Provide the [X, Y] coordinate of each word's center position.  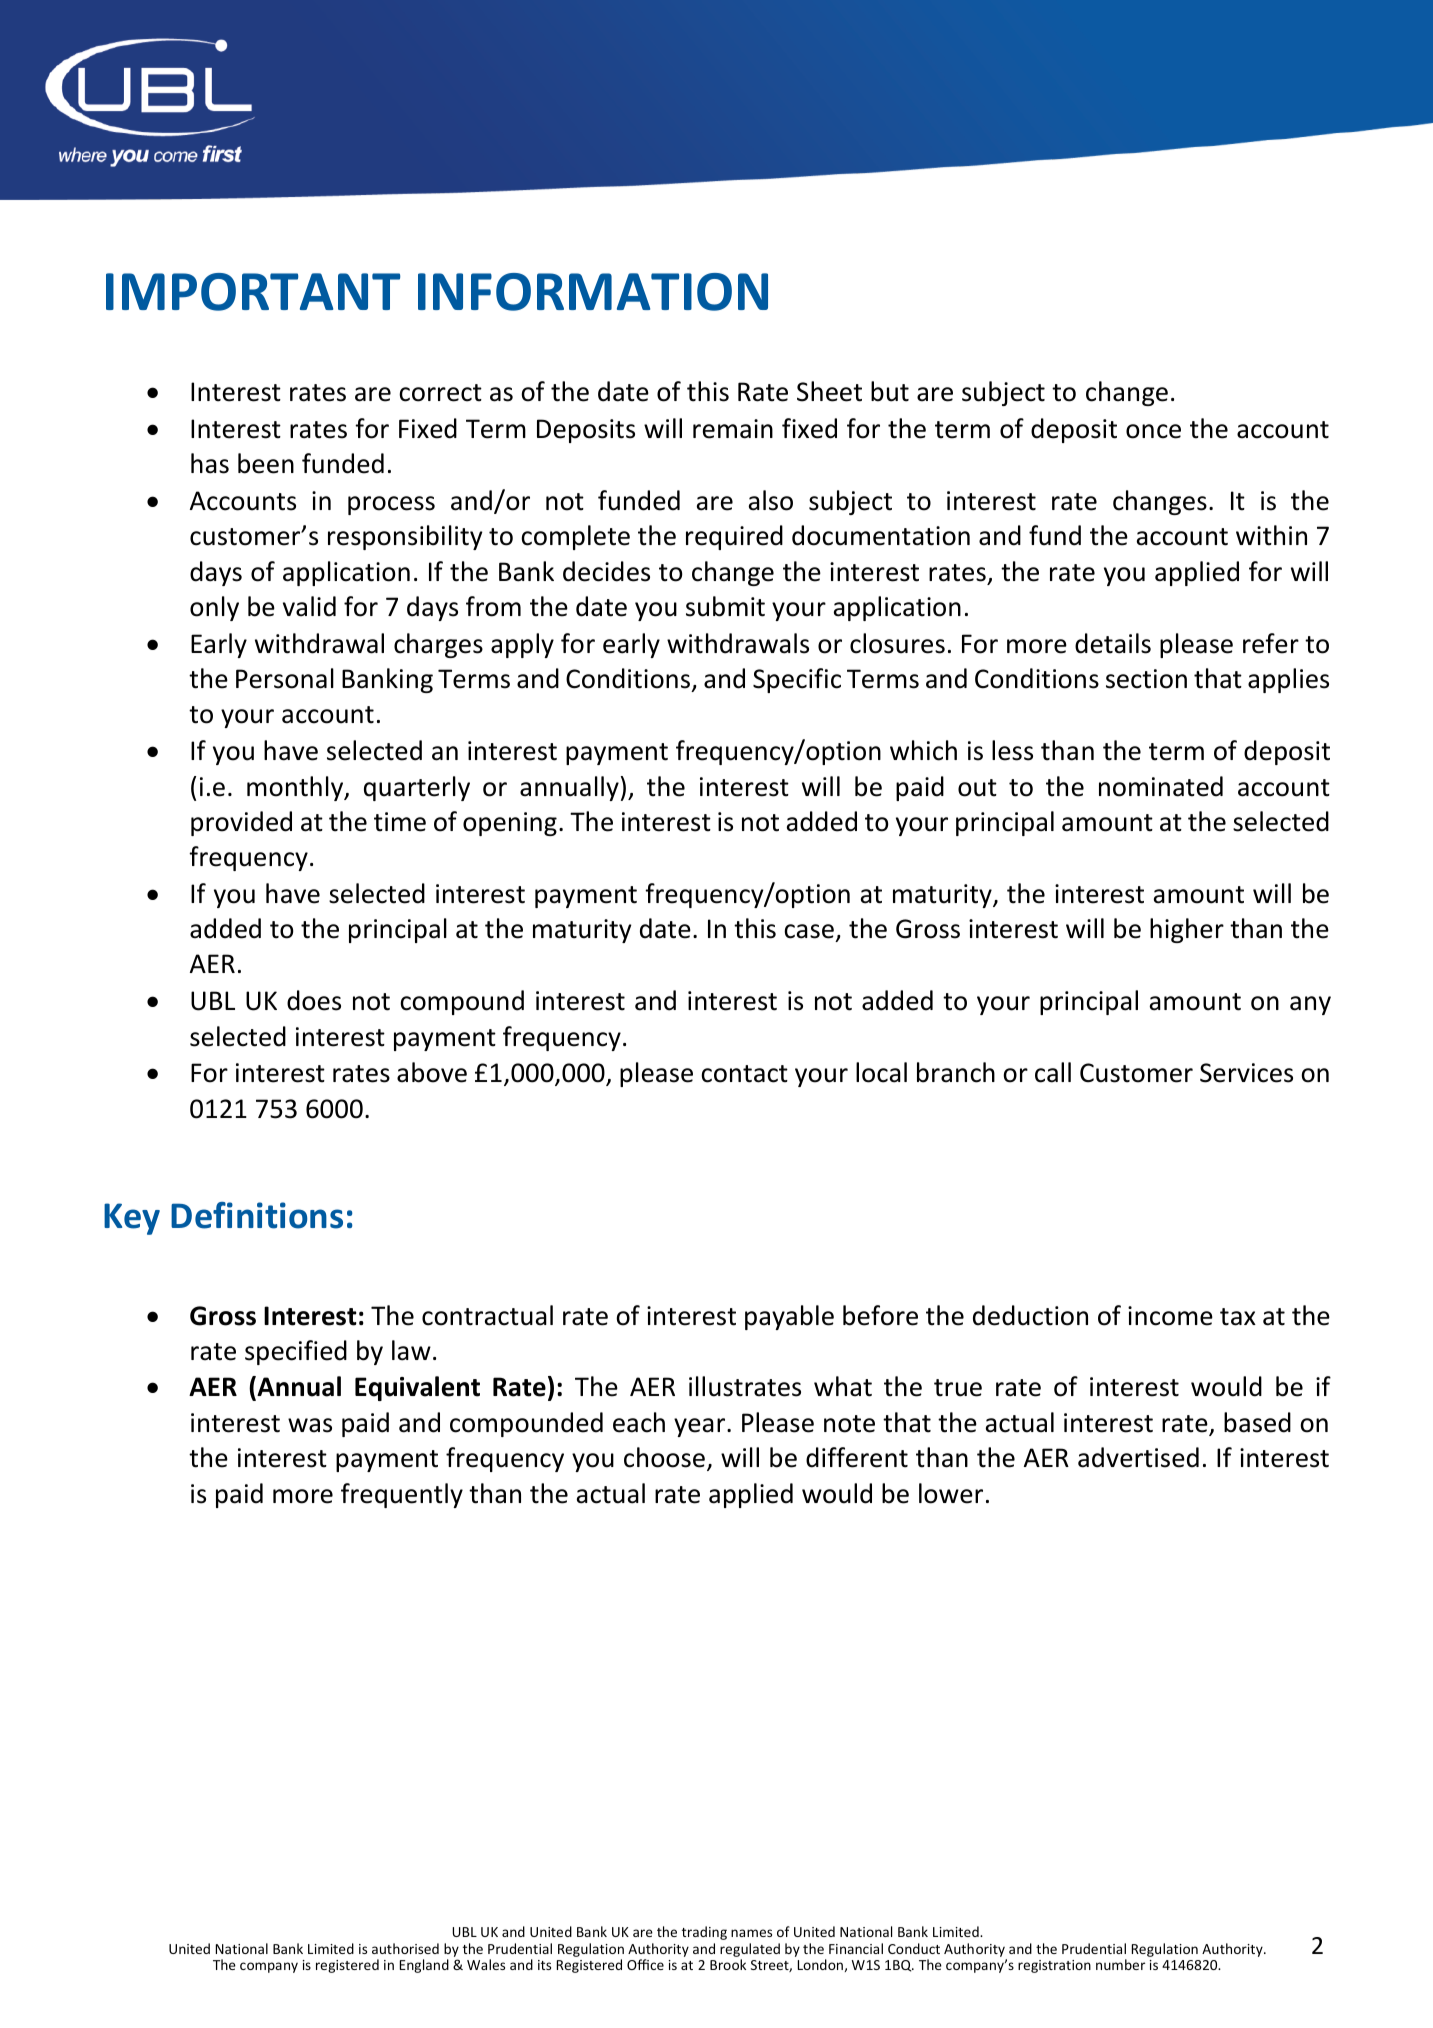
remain [733, 429]
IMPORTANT [253, 292]
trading [704, 1933]
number [1120, 1964]
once [1153, 431]
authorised [405, 1948]
